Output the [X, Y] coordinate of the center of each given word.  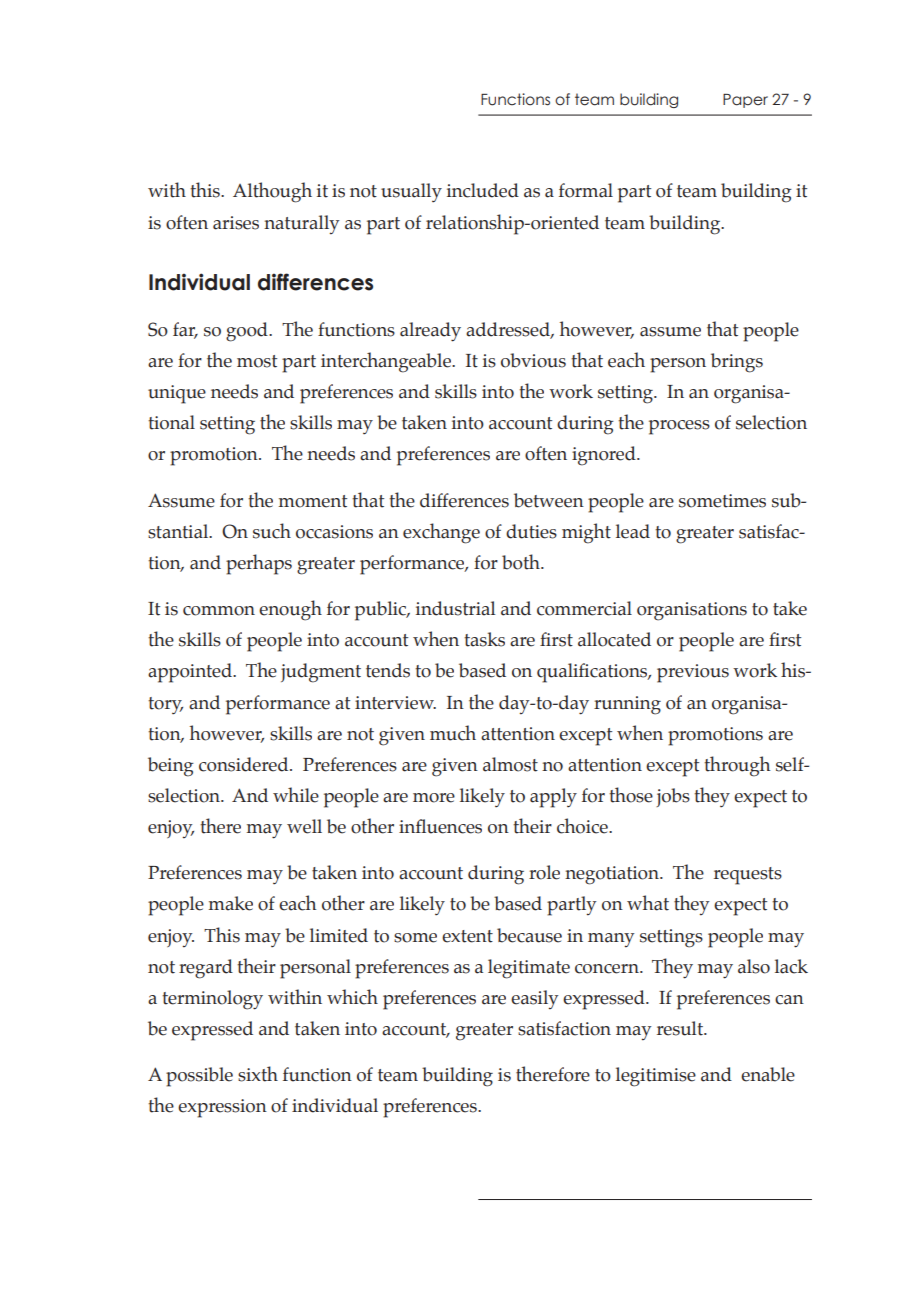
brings [737, 363]
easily [534, 999]
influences [440, 826]
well [304, 826]
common [219, 611]
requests [748, 876]
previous [693, 673]
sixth [258, 1074]
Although [272, 192]
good [248, 332]
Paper [745, 101]
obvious [533, 360]
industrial [456, 608]
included [483, 190]
